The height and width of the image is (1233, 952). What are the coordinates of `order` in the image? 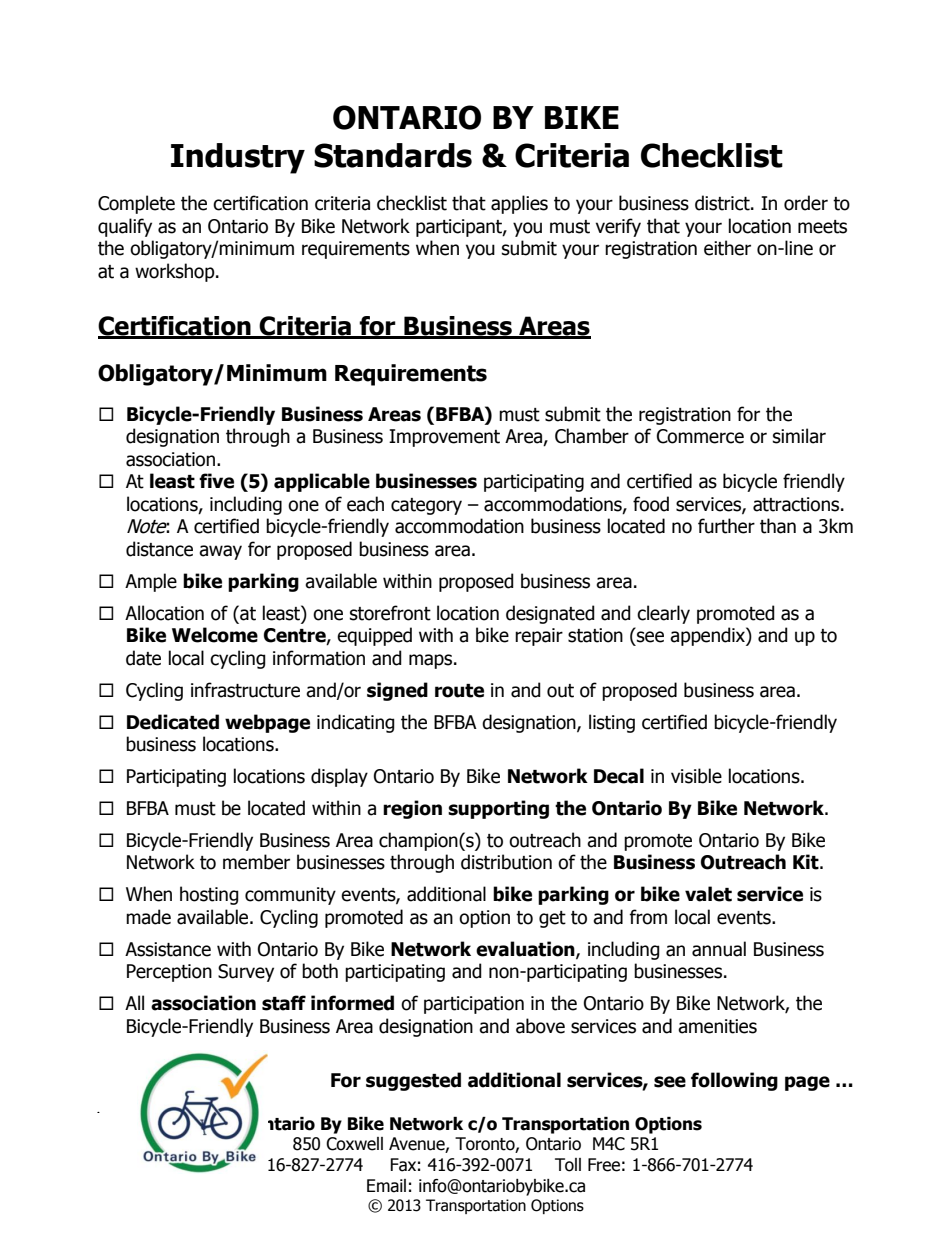 It's located at (806, 203).
